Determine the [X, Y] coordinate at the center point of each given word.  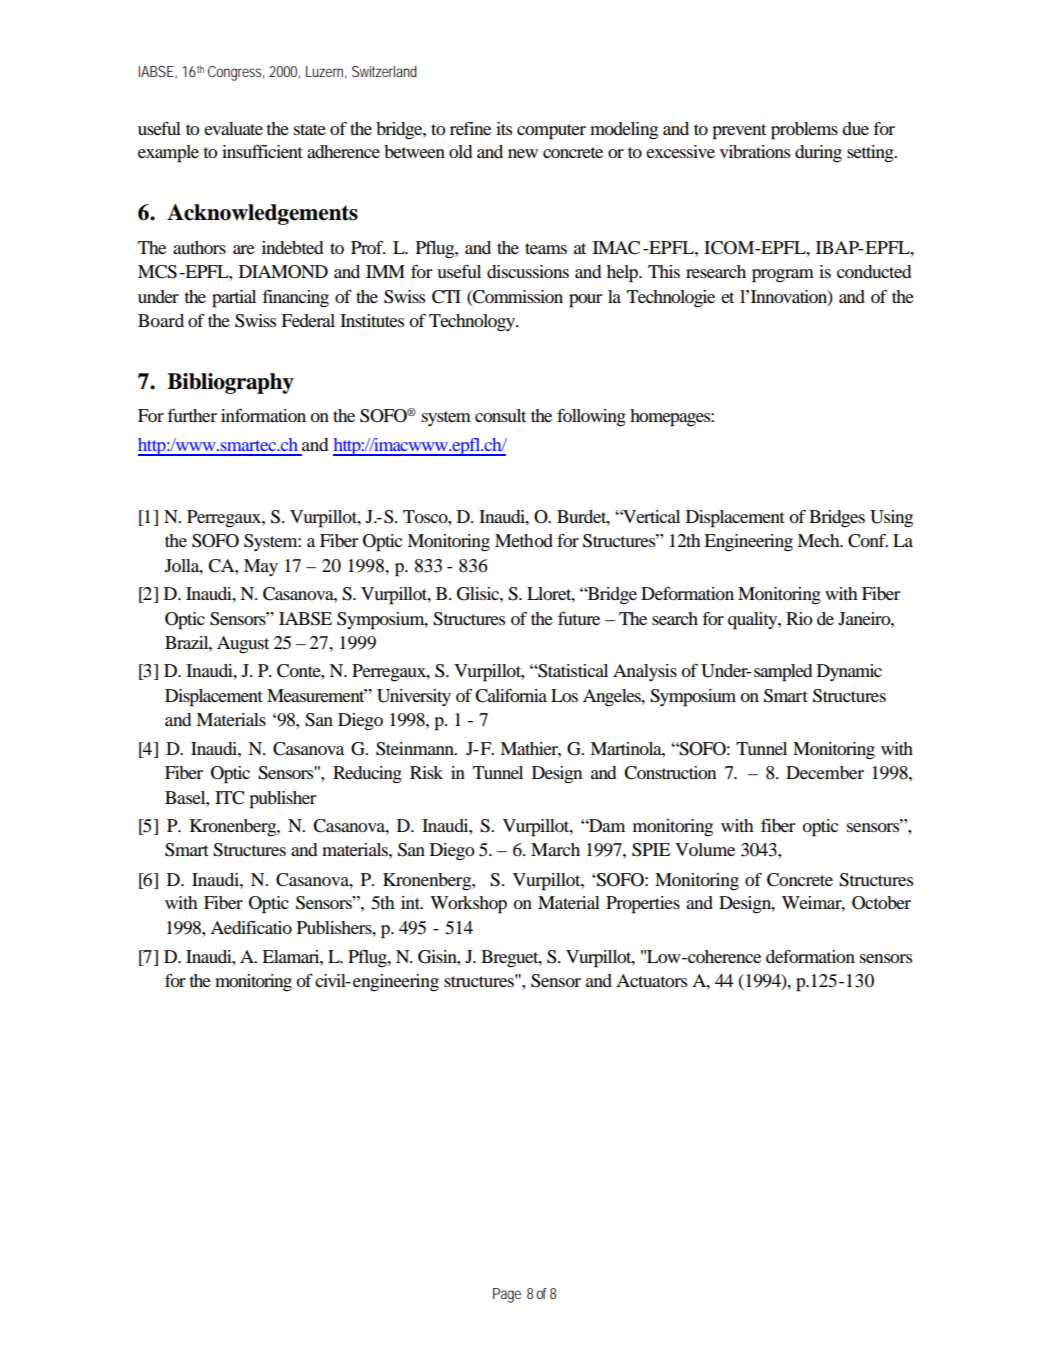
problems [804, 131]
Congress [236, 73]
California [511, 696]
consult [500, 415]
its [504, 128]
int [412, 902]
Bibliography [230, 383]
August [243, 645]
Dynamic [849, 672]
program [783, 276]
